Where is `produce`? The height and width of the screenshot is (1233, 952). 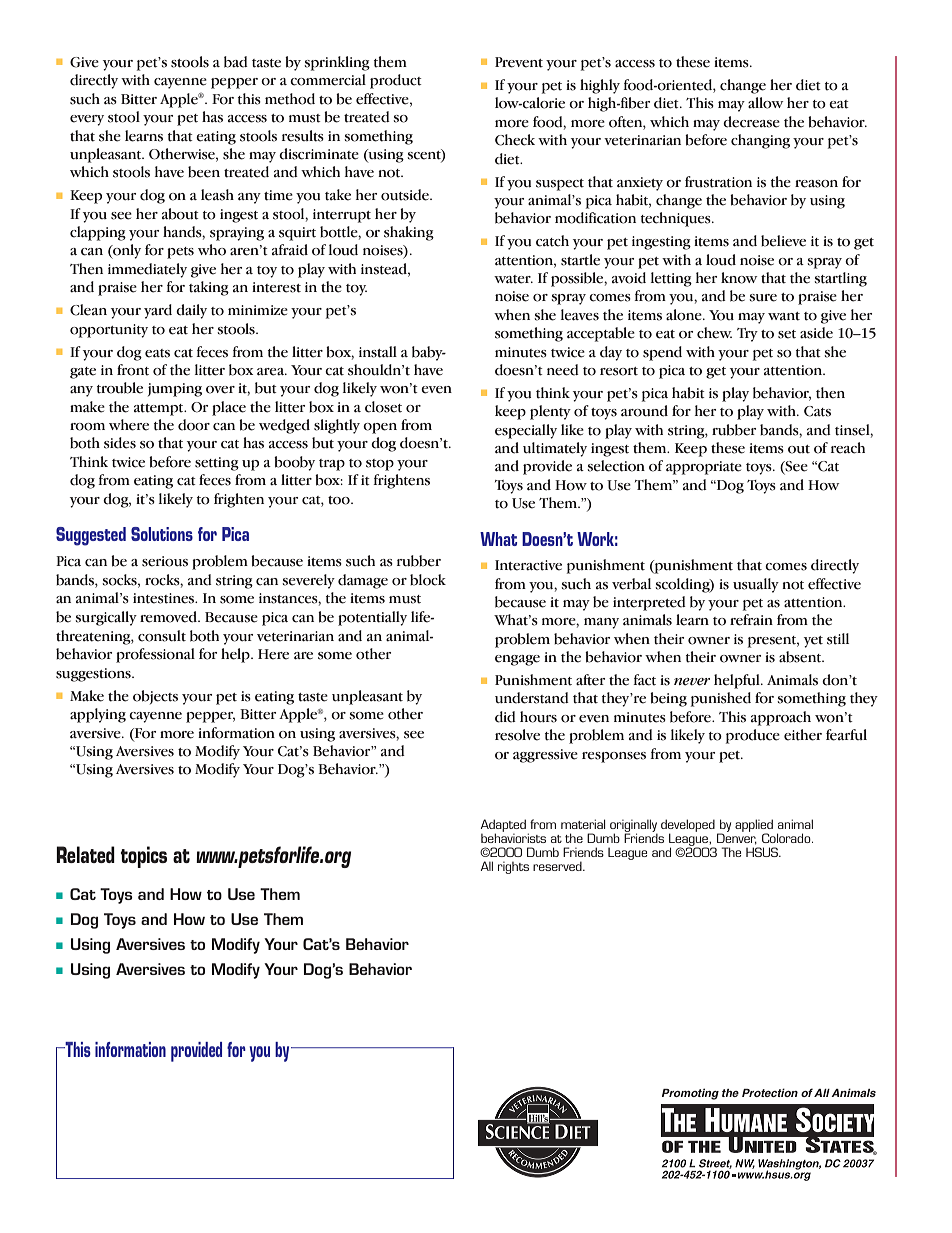 produce is located at coordinates (753, 736).
